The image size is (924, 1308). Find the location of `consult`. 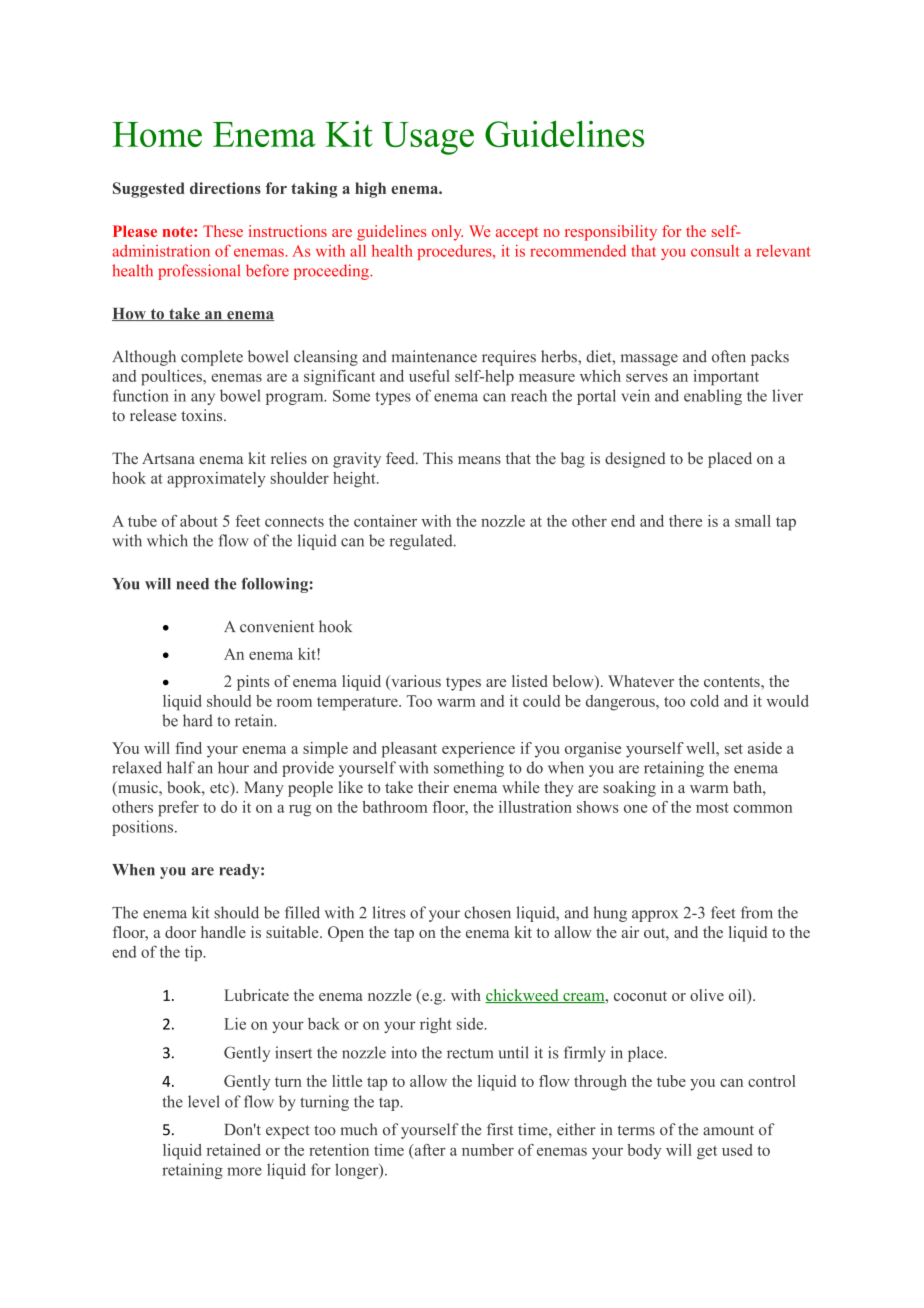

consult is located at coordinates (715, 251).
